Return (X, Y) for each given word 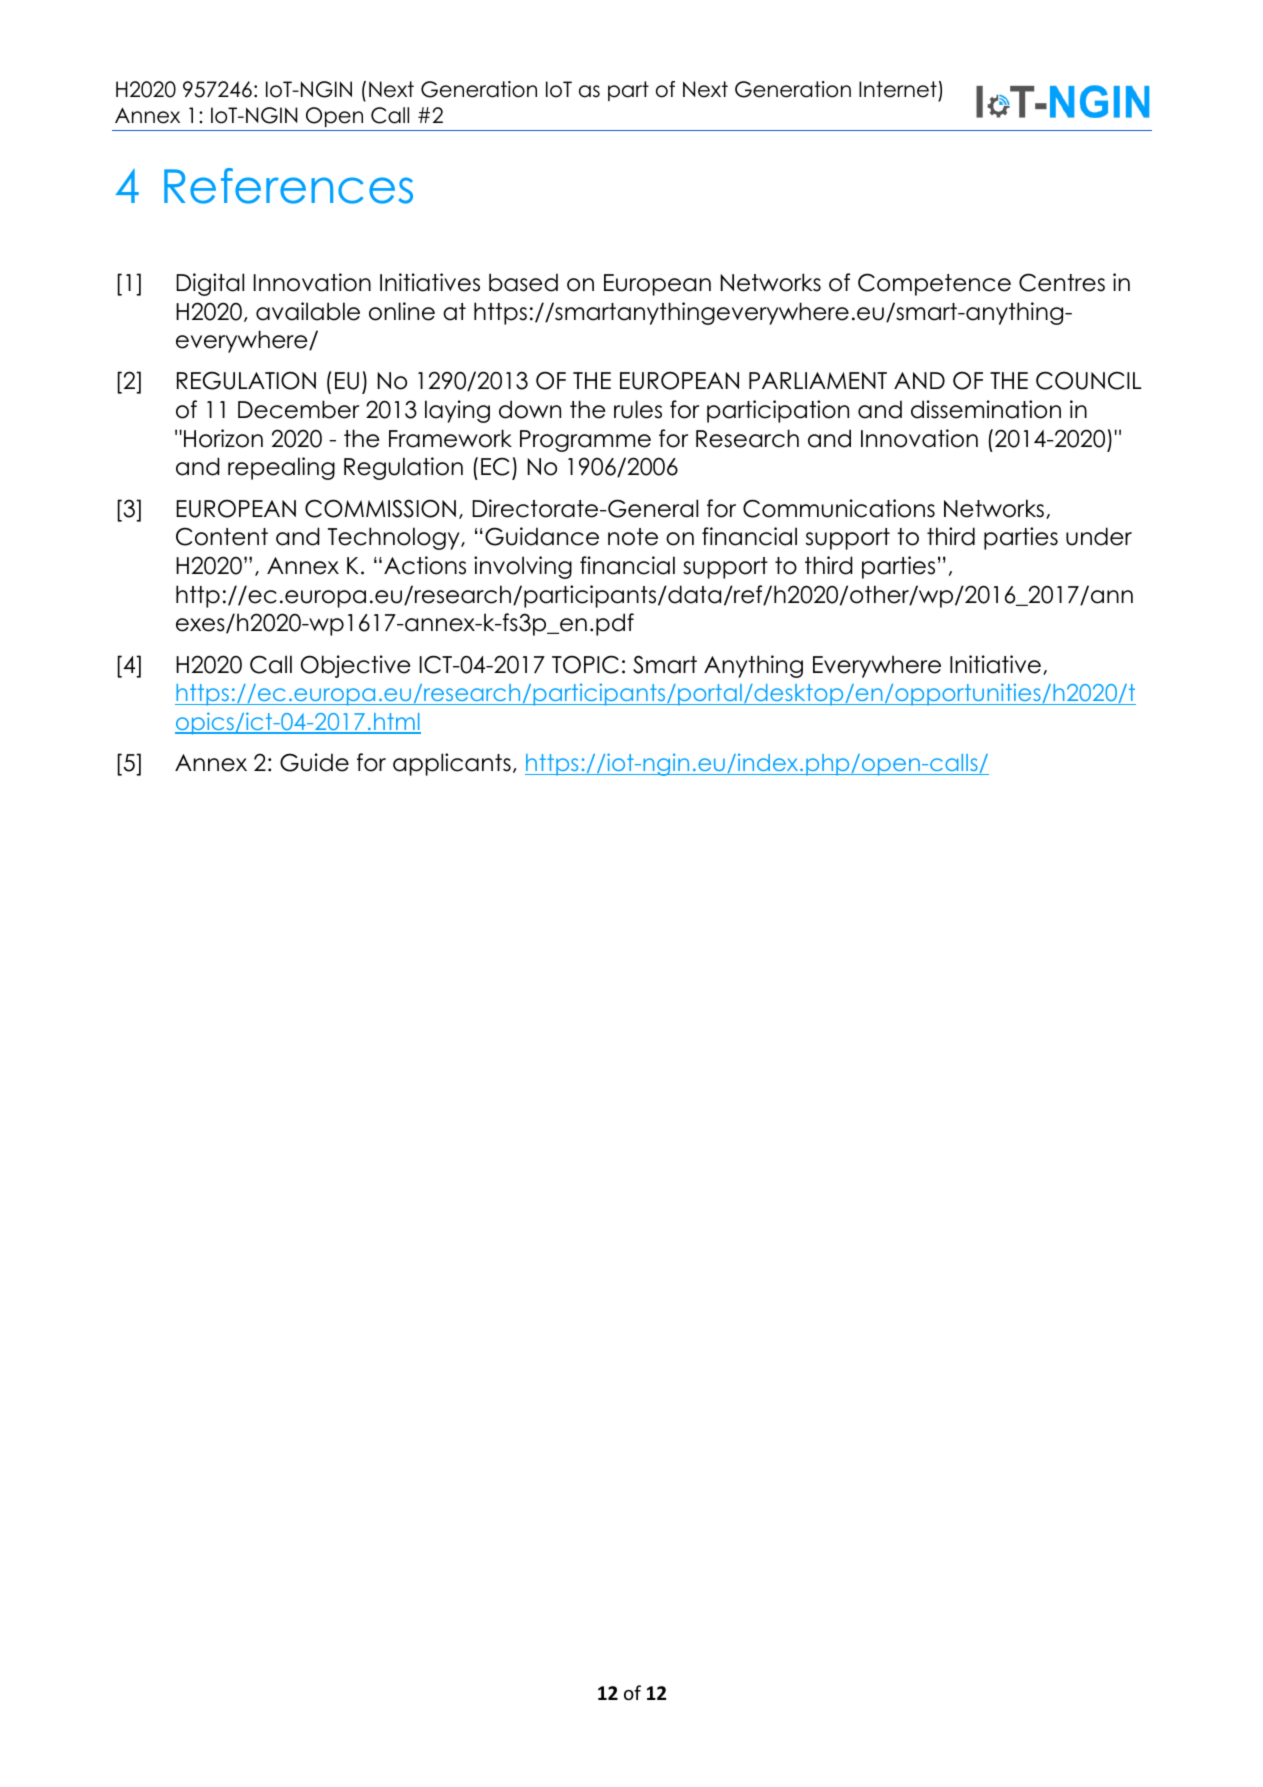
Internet (898, 89)
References (288, 186)
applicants (452, 764)
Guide (314, 762)
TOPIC (585, 664)
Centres (1062, 282)
